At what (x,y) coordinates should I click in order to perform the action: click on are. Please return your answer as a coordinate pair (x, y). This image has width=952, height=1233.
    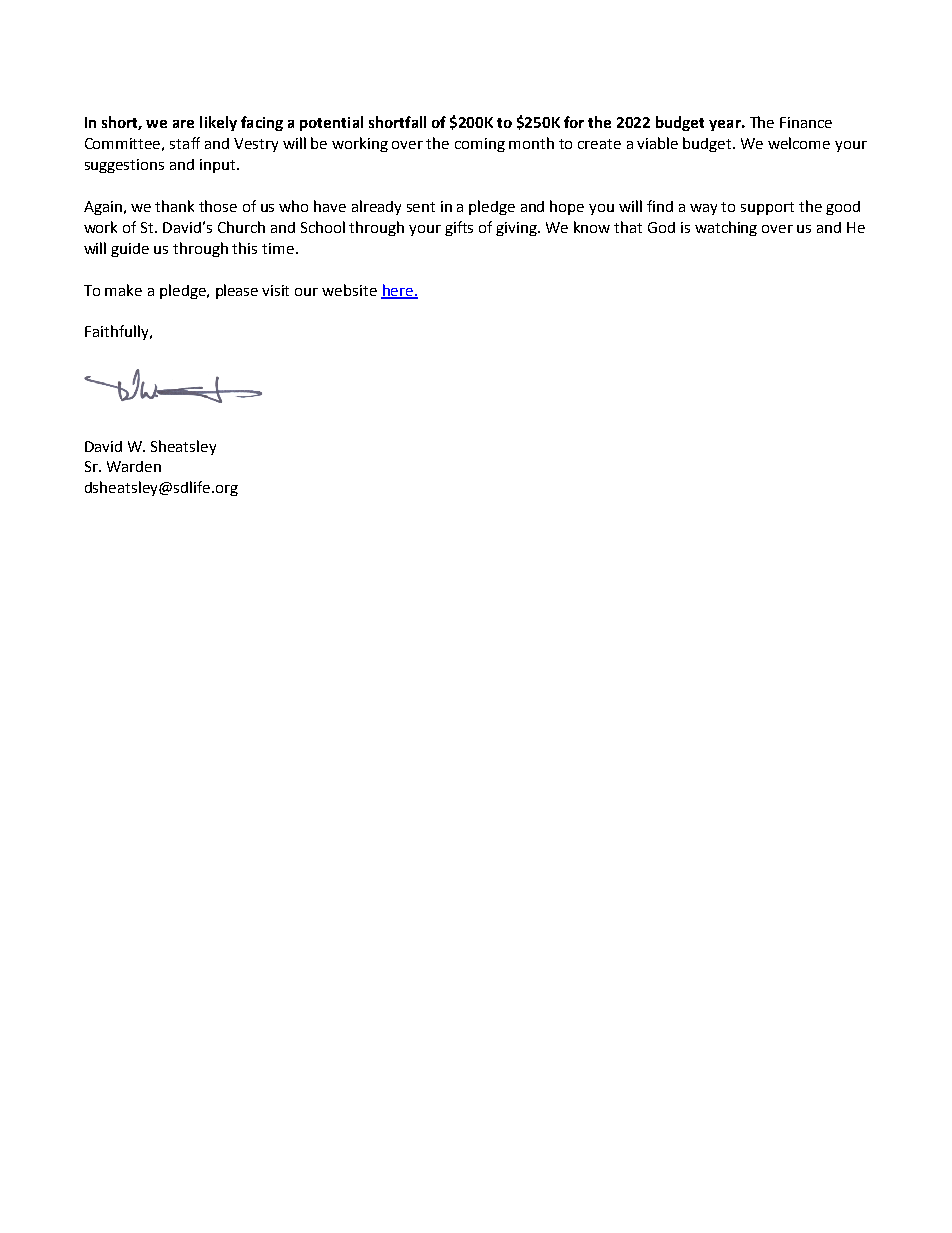
    Looking at the image, I should click on (183, 124).
